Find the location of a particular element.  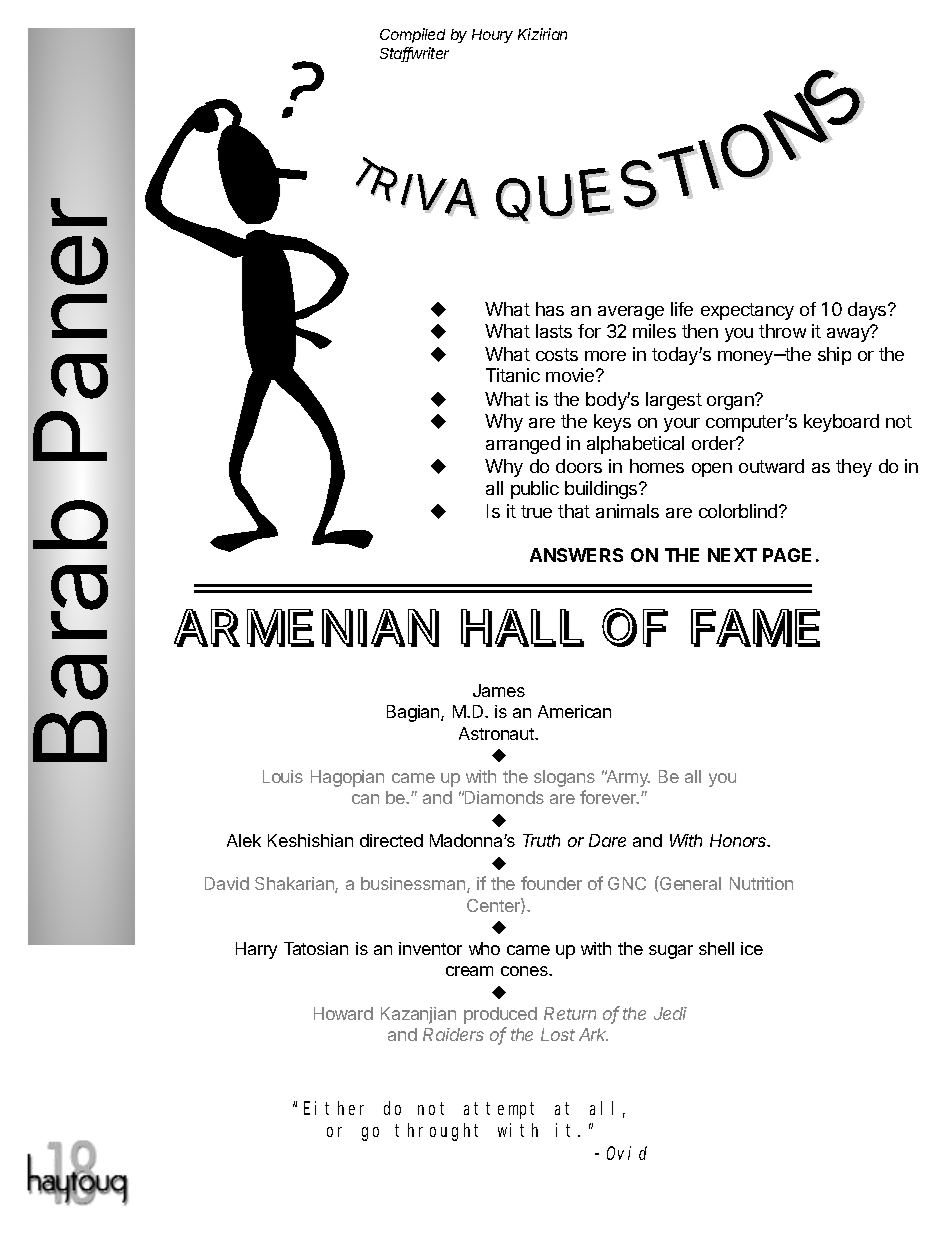

expectancy is located at coordinates (747, 311).
